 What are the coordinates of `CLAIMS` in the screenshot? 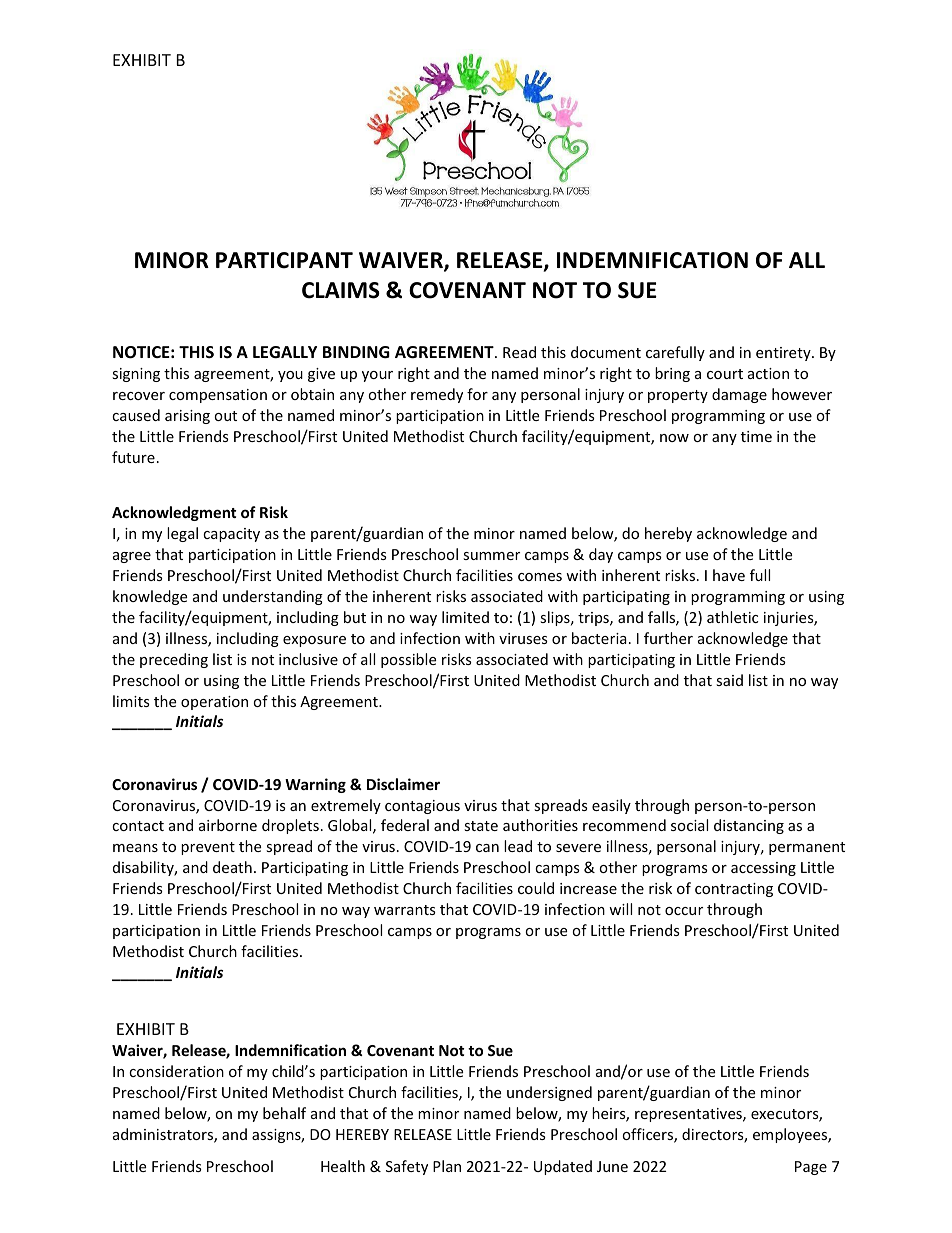 It's located at (341, 290).
